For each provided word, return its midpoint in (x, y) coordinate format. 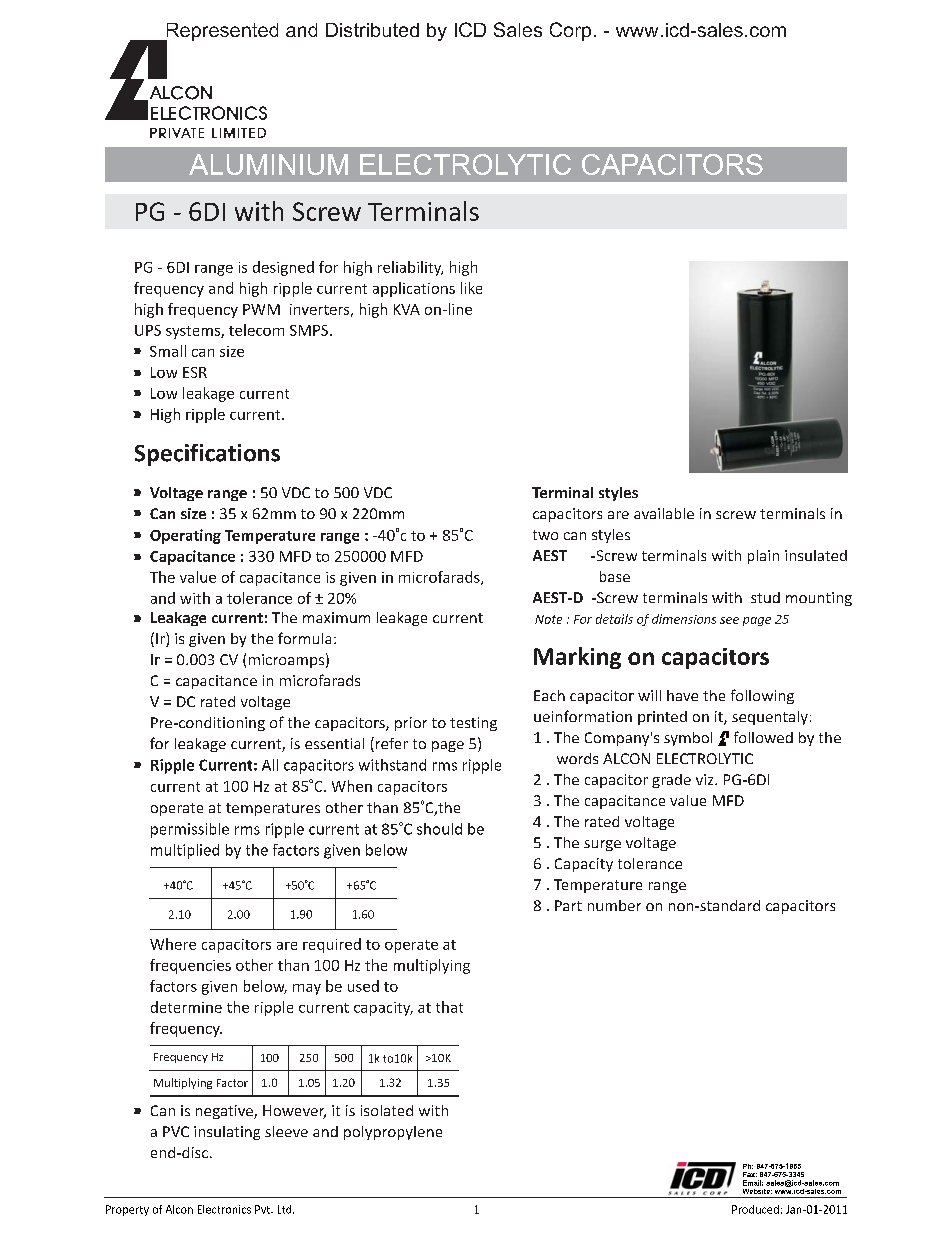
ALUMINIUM (268, 164)
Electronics (224, 1209)
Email (753, 1183)
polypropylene (393, 1133)
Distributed (372, 30)
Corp (570, 31)
